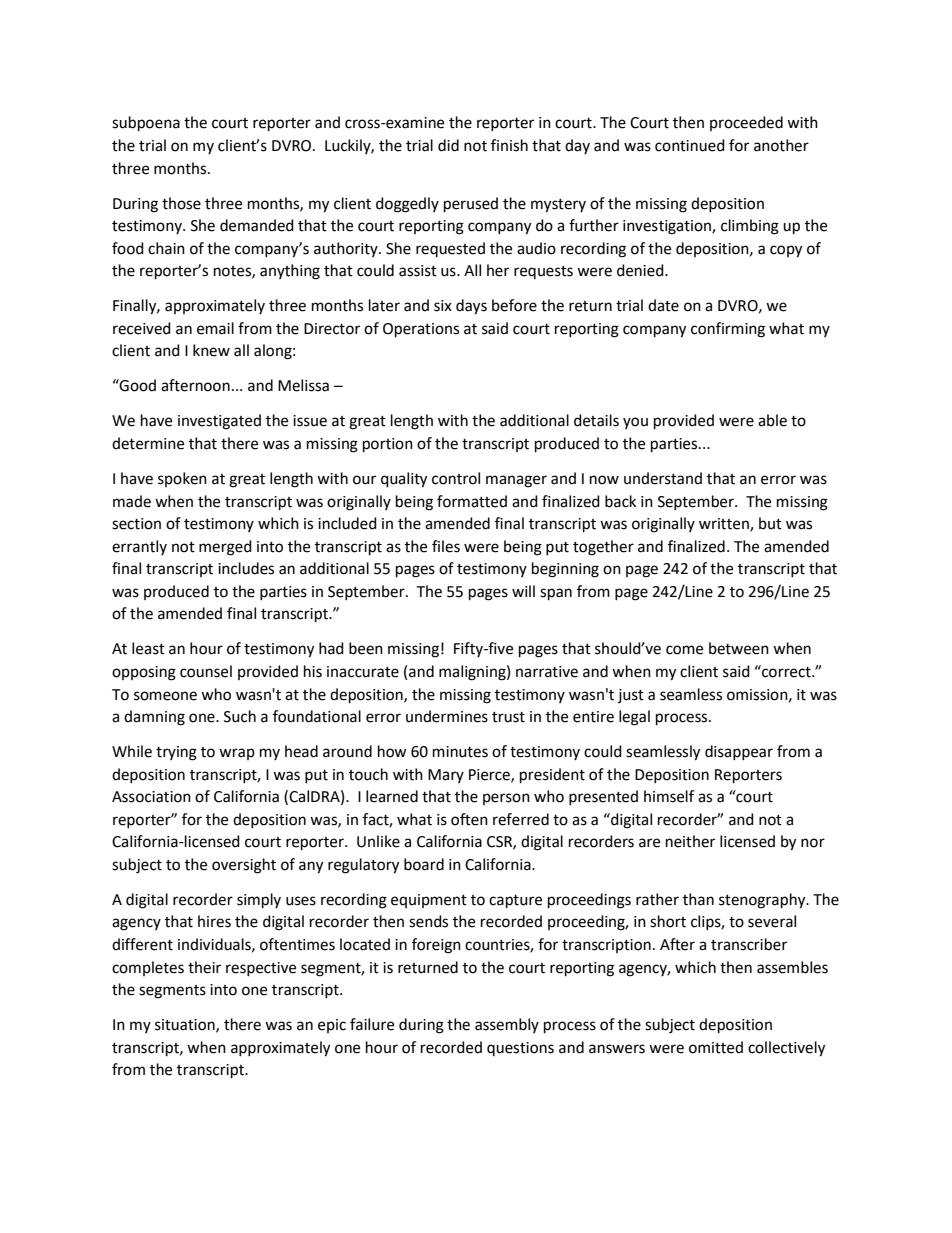 This screenshot has height=1233, width=952. I want to click on continued, so click(690, 145).
